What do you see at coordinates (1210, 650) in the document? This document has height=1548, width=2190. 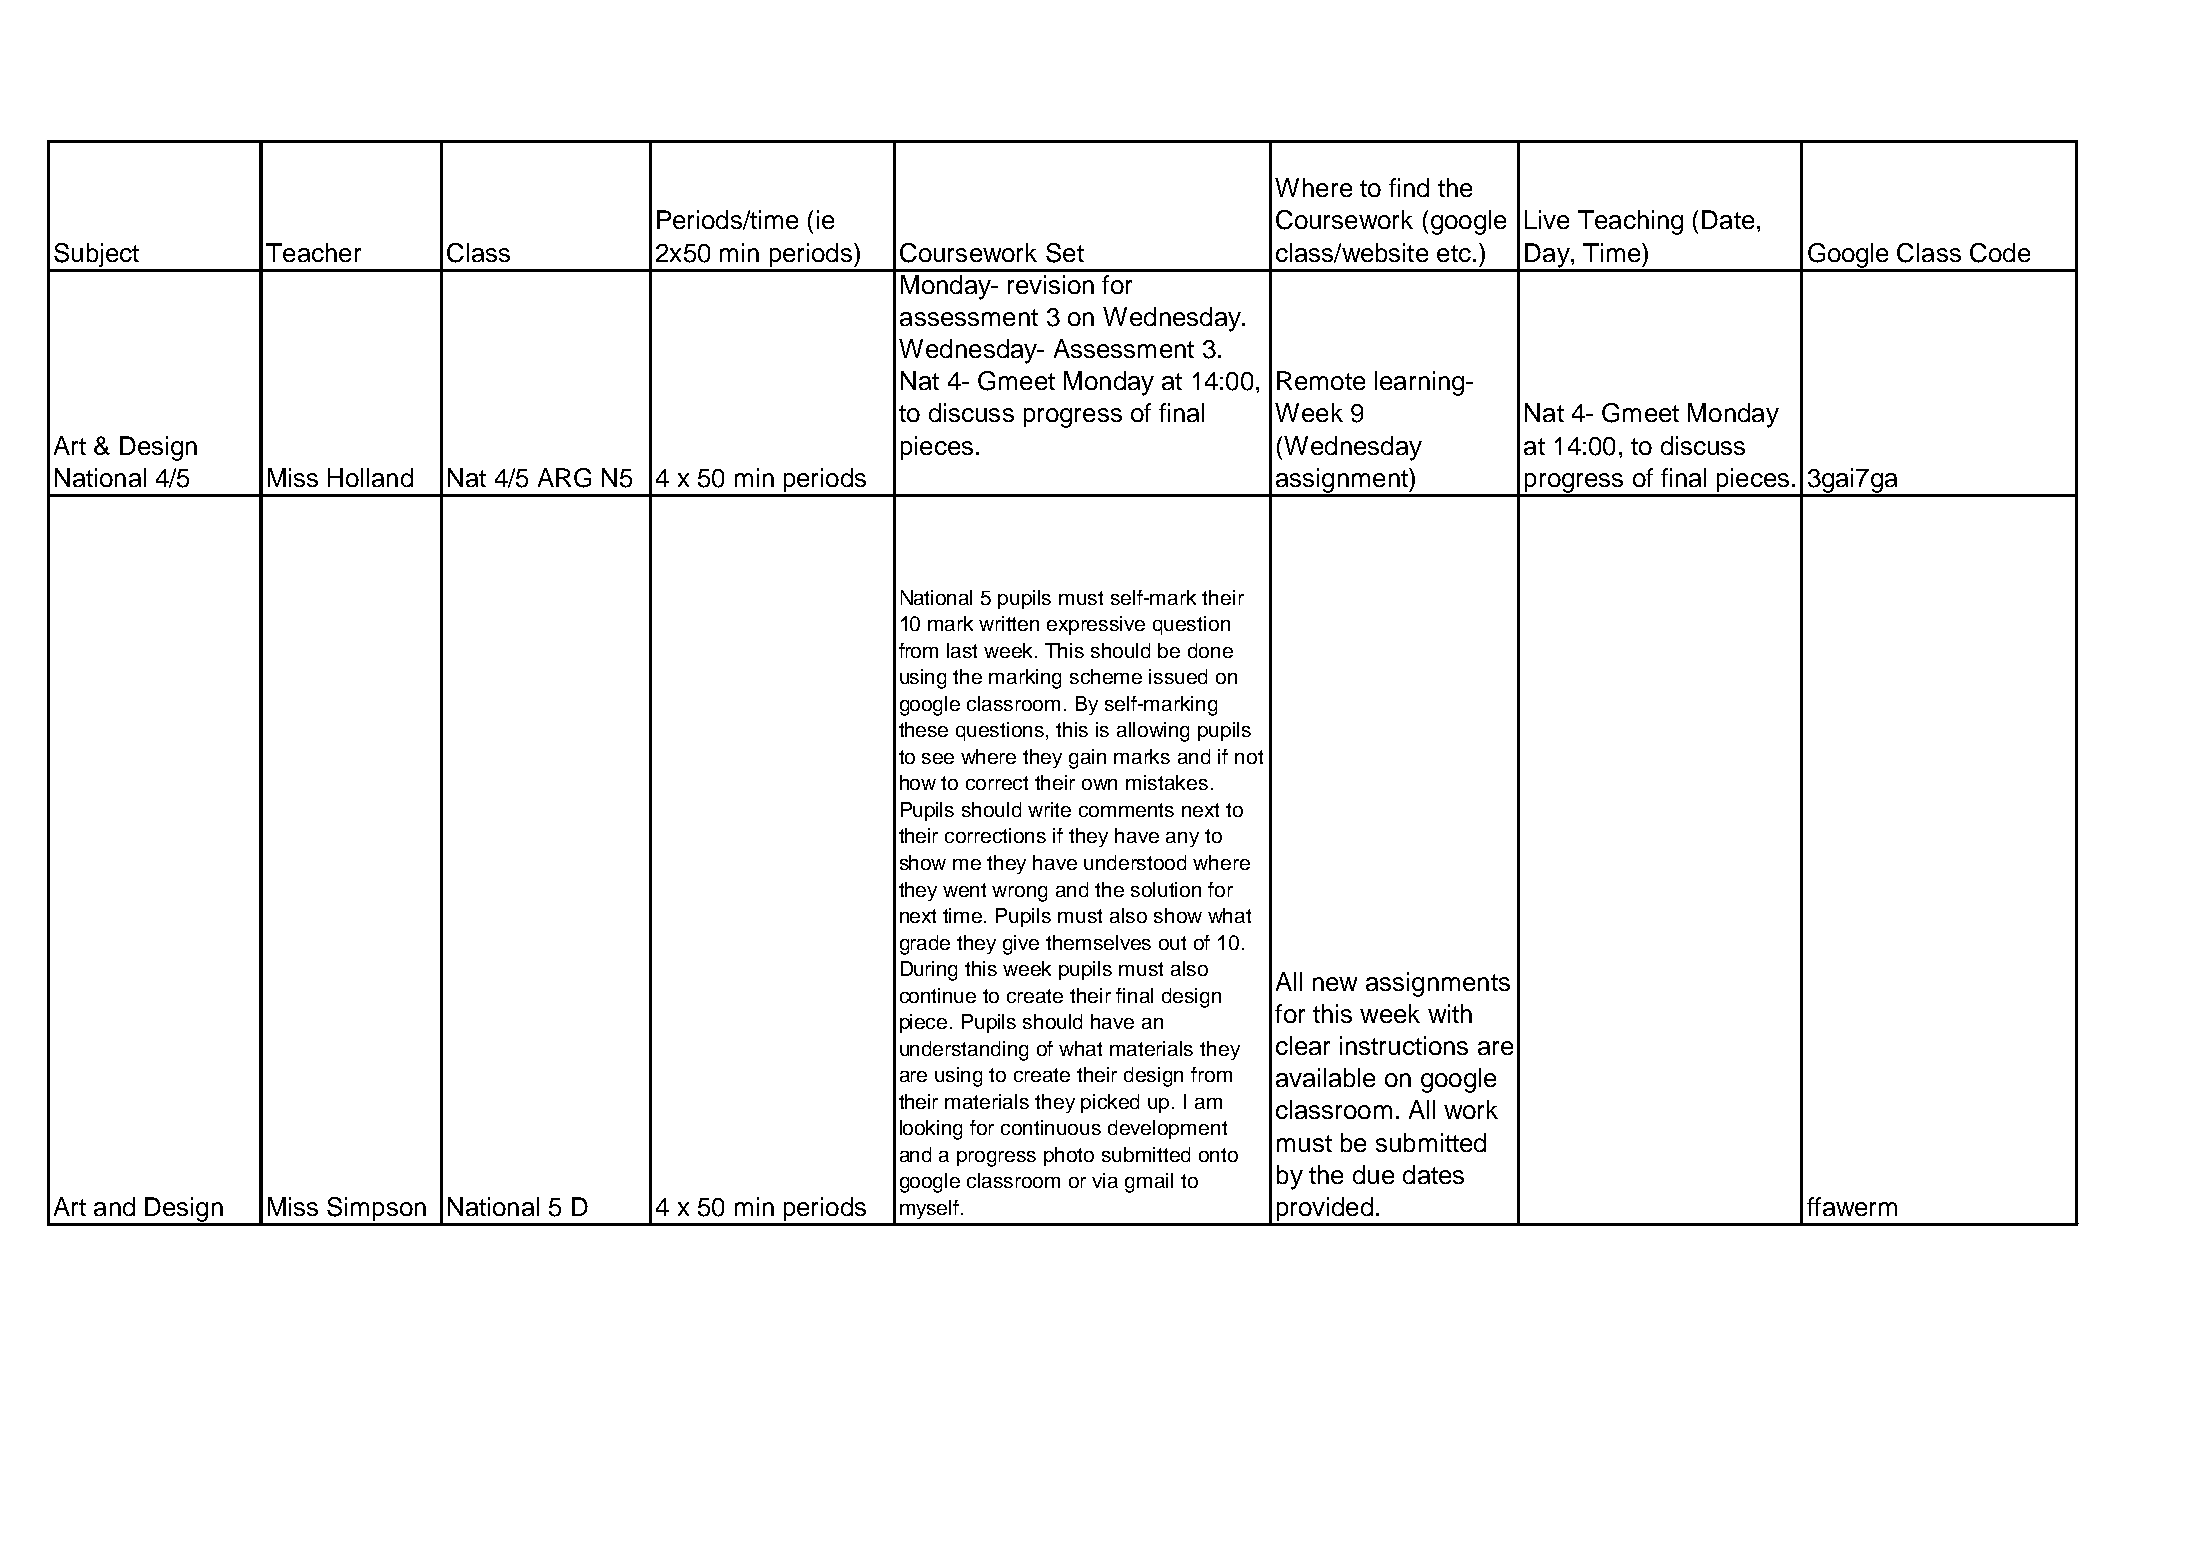 I see `done` at bounding box center [1210, 650].
